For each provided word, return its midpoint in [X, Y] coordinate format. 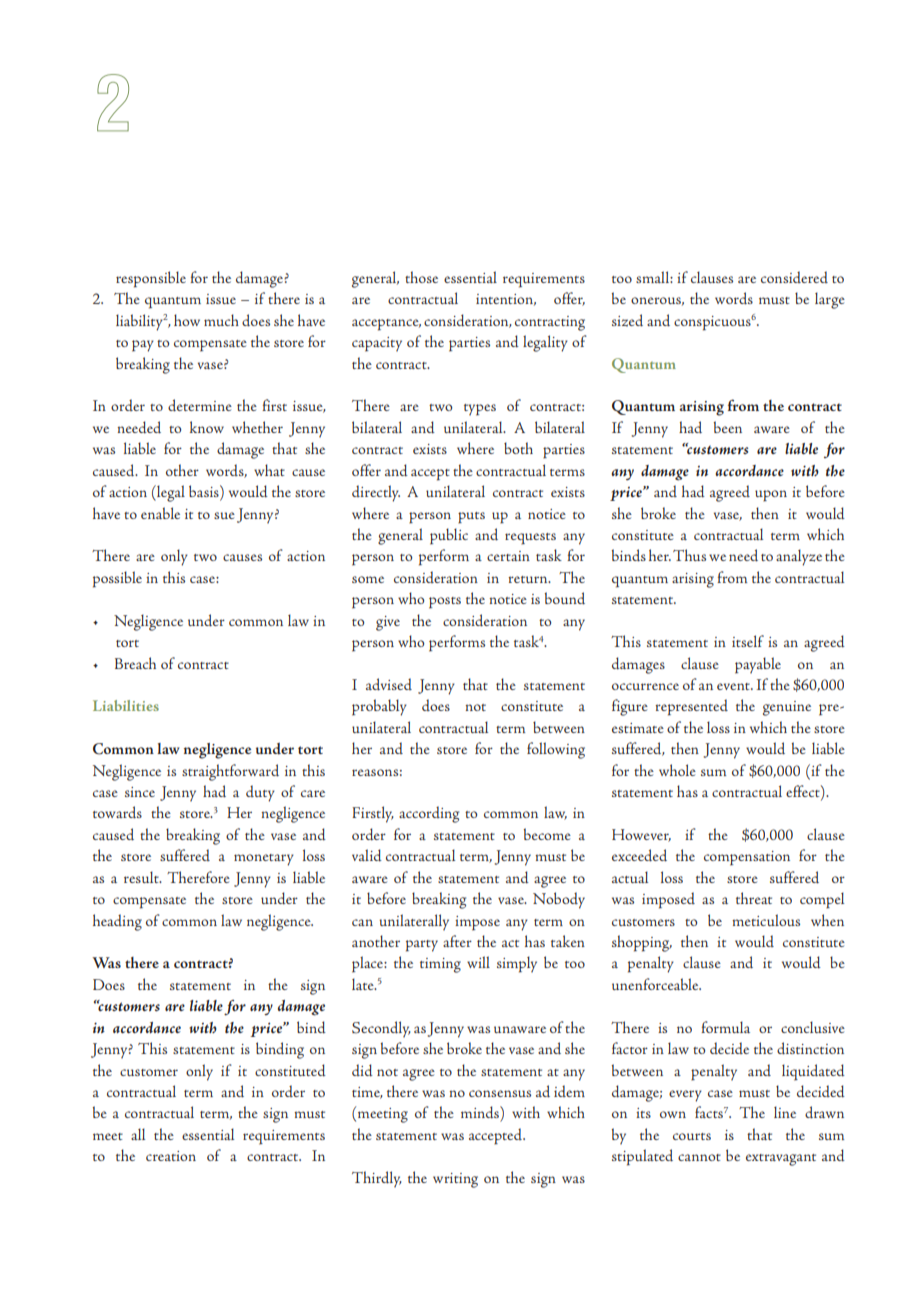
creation [171, 1156]
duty [260, 793]
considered [794, 277]
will [478, 962]
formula [725, 1027]
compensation [747, 858]
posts [445, 603]
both [518, 448]
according [429, 814]
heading [117, 922]
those [421, 277]
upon [771, 496]
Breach [135, 663]
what [269, 470]
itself [748, 641]
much [221, 320]
